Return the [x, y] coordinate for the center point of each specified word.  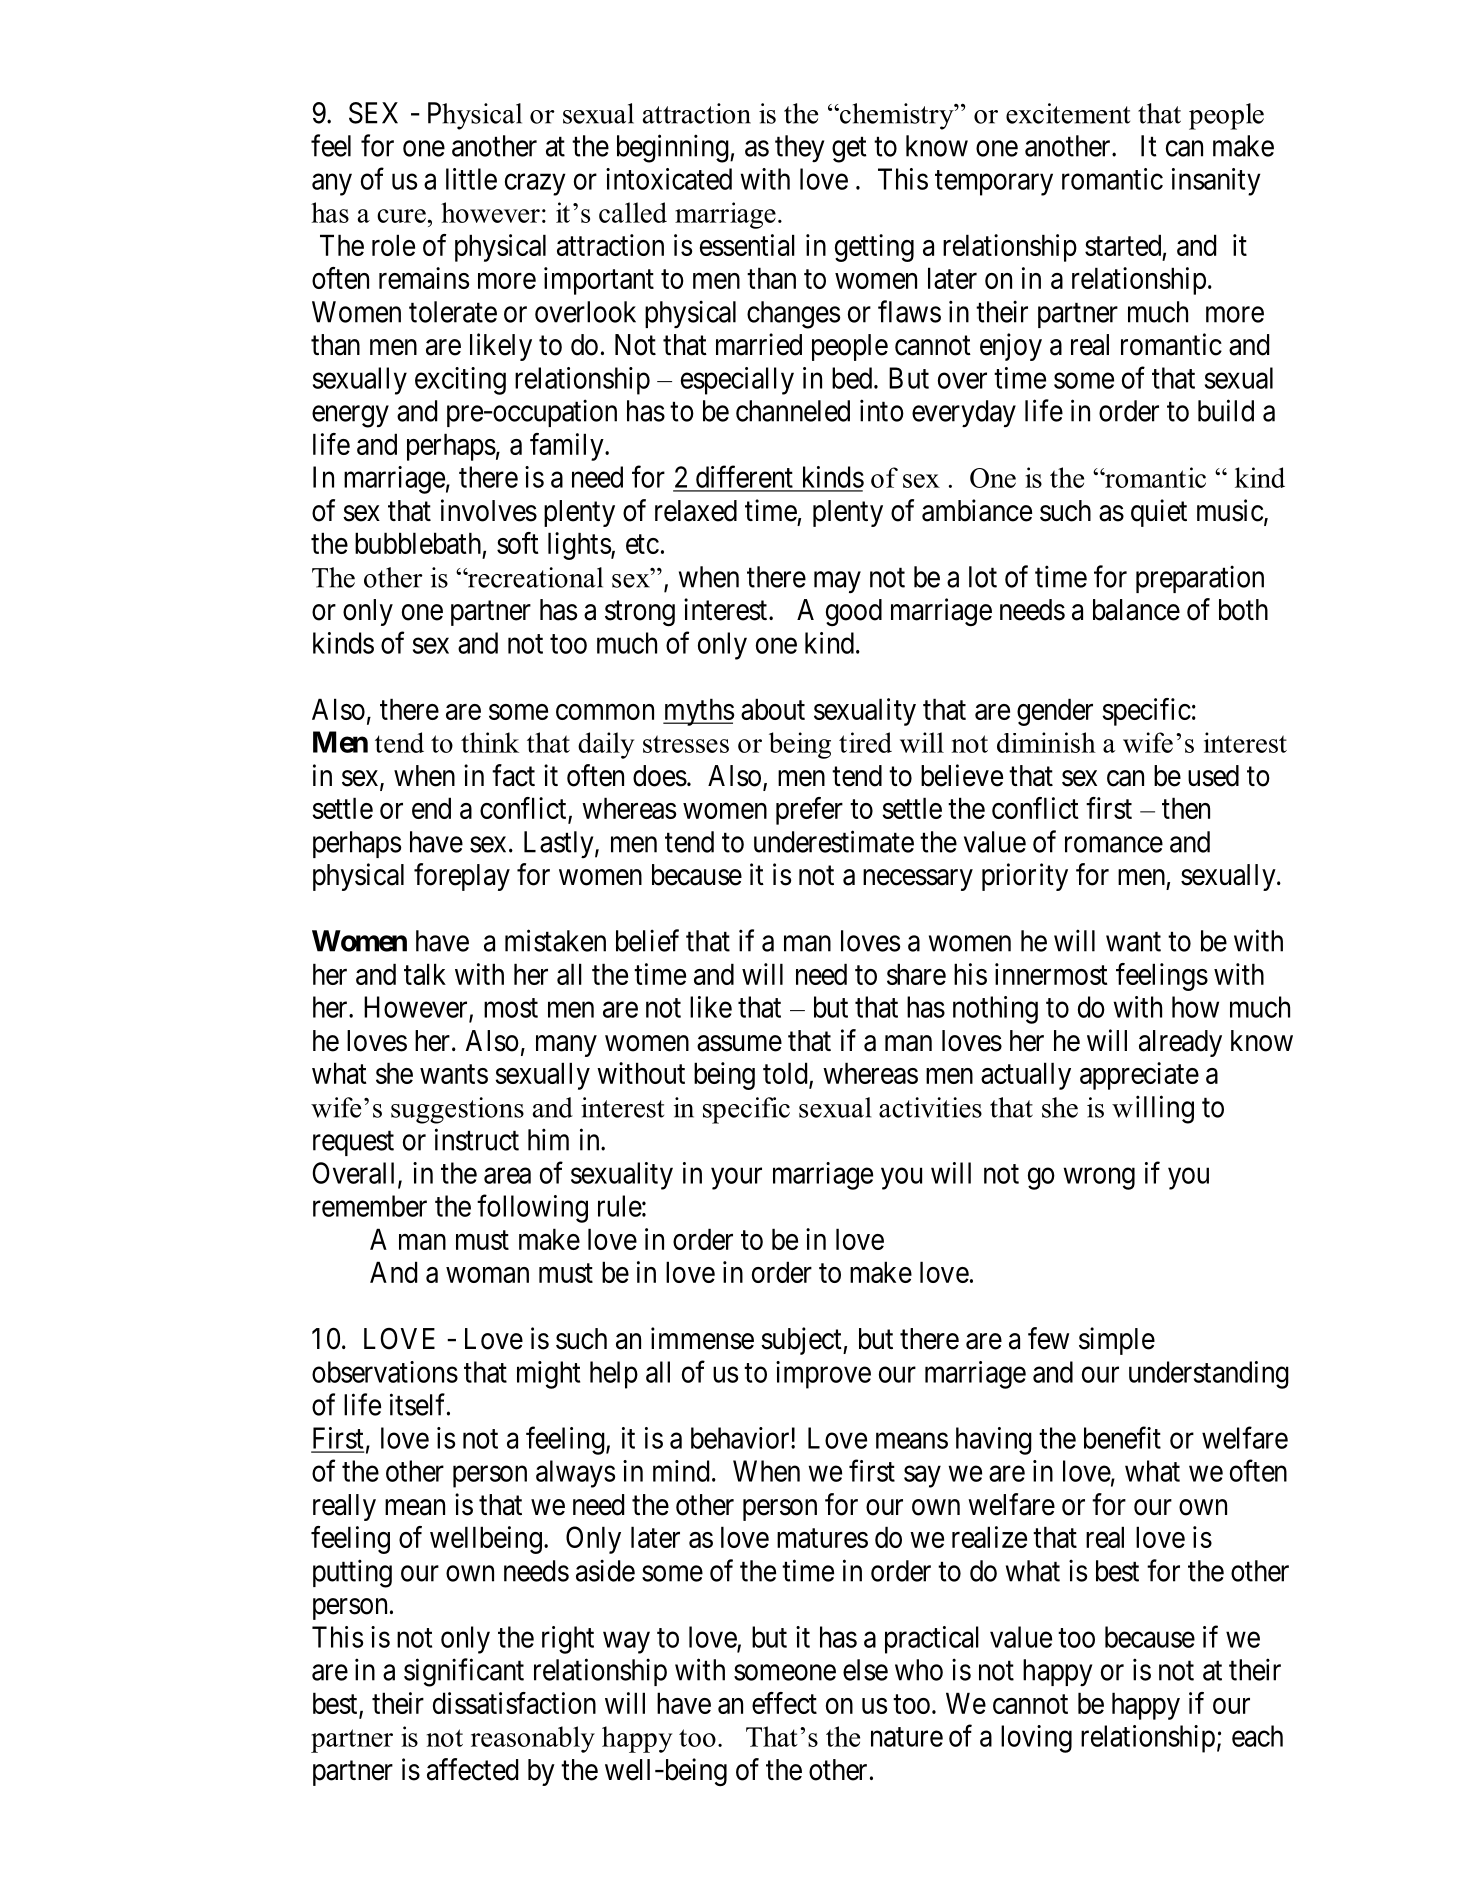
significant [464, 1672]
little [471, 179]
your [736, 1179]
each [1257, 1736]
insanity [1216, 182]
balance [1136, 610]
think [490, 742]
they [799, 148]
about [773, 709]
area [507, 1176]
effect [784, 1703]
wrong [1099, 1179]
